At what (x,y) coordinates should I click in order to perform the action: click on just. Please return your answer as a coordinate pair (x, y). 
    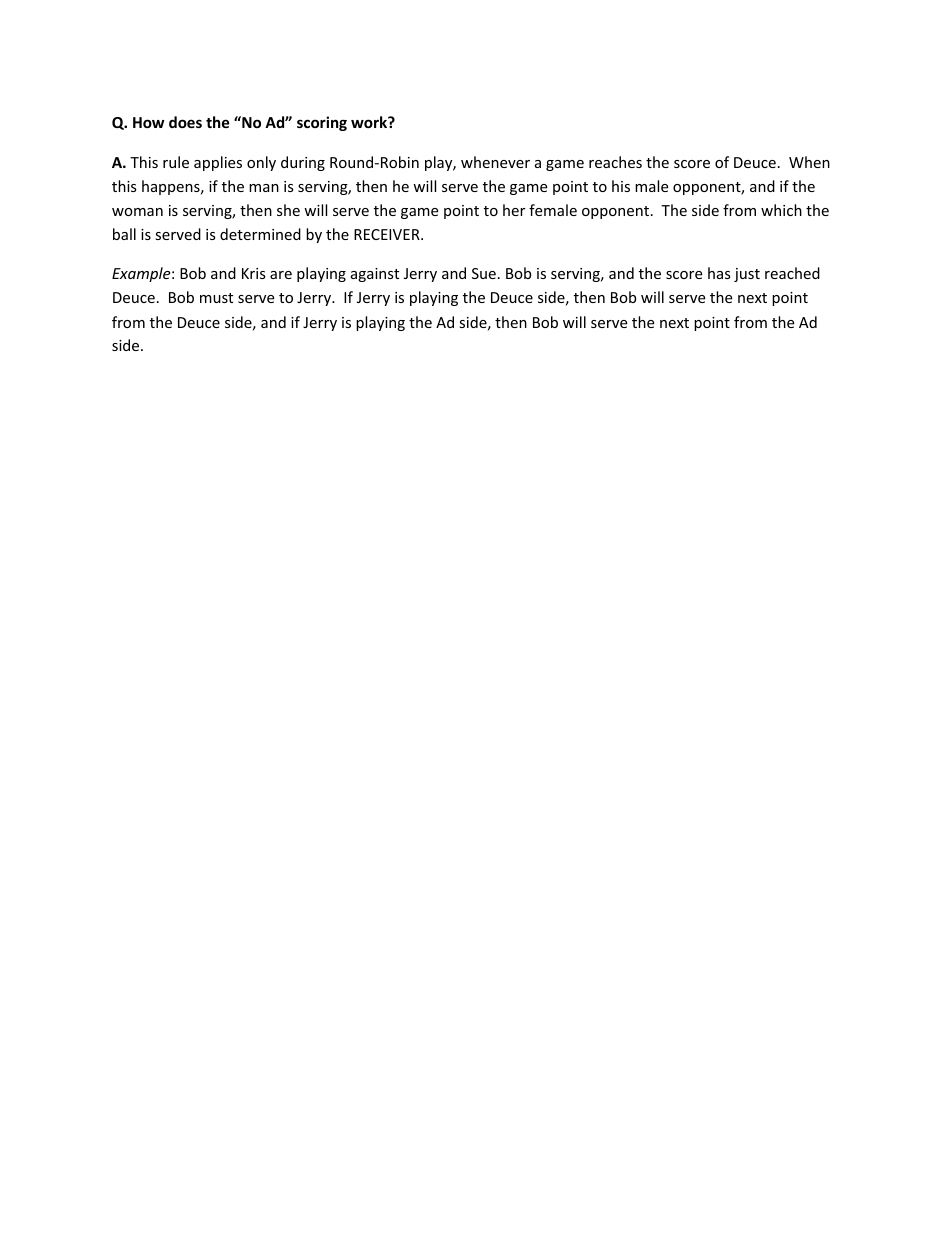
    Looking at the image, I should click on (747, 275).
